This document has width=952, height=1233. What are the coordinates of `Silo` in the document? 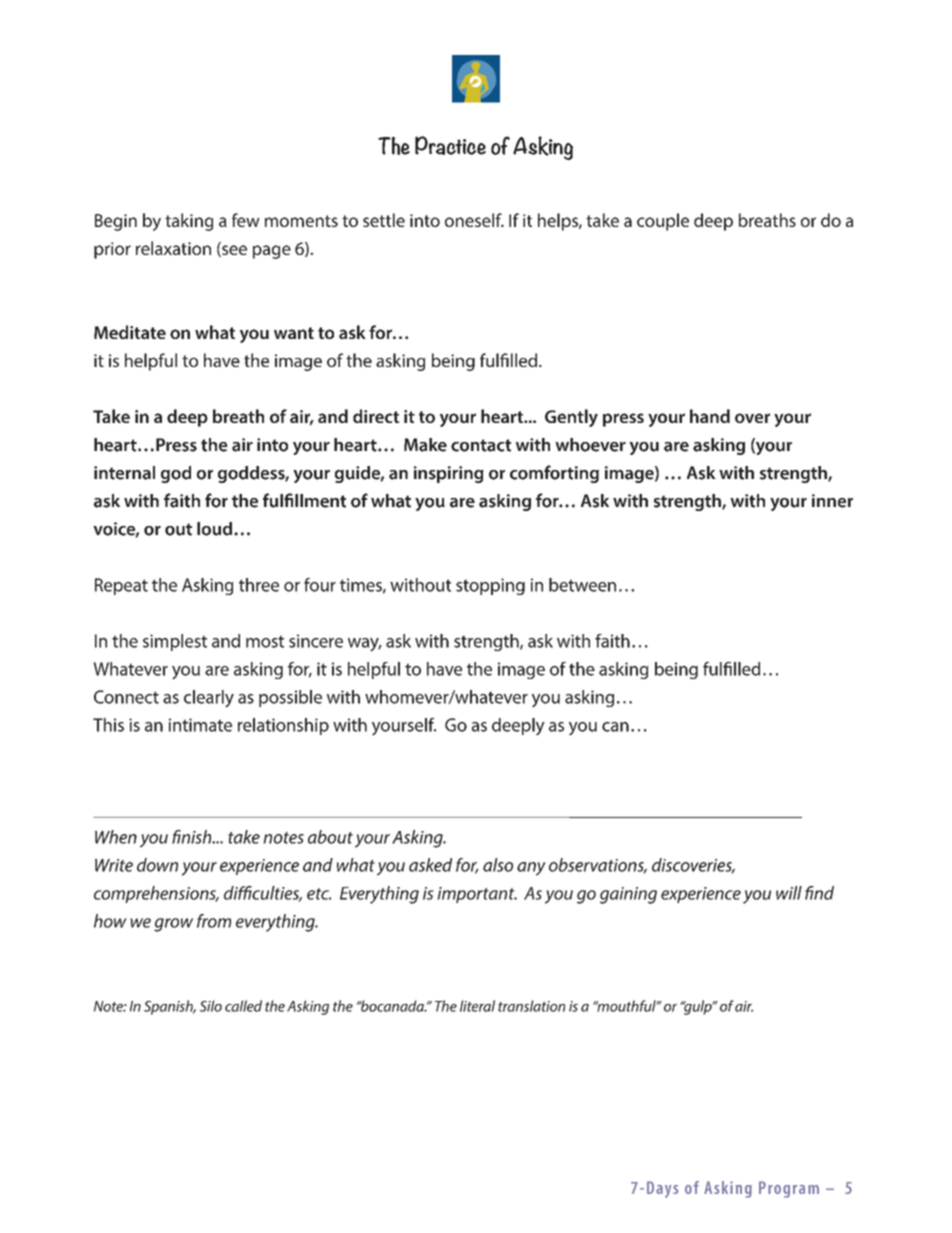 It's located at (211, 1006).
